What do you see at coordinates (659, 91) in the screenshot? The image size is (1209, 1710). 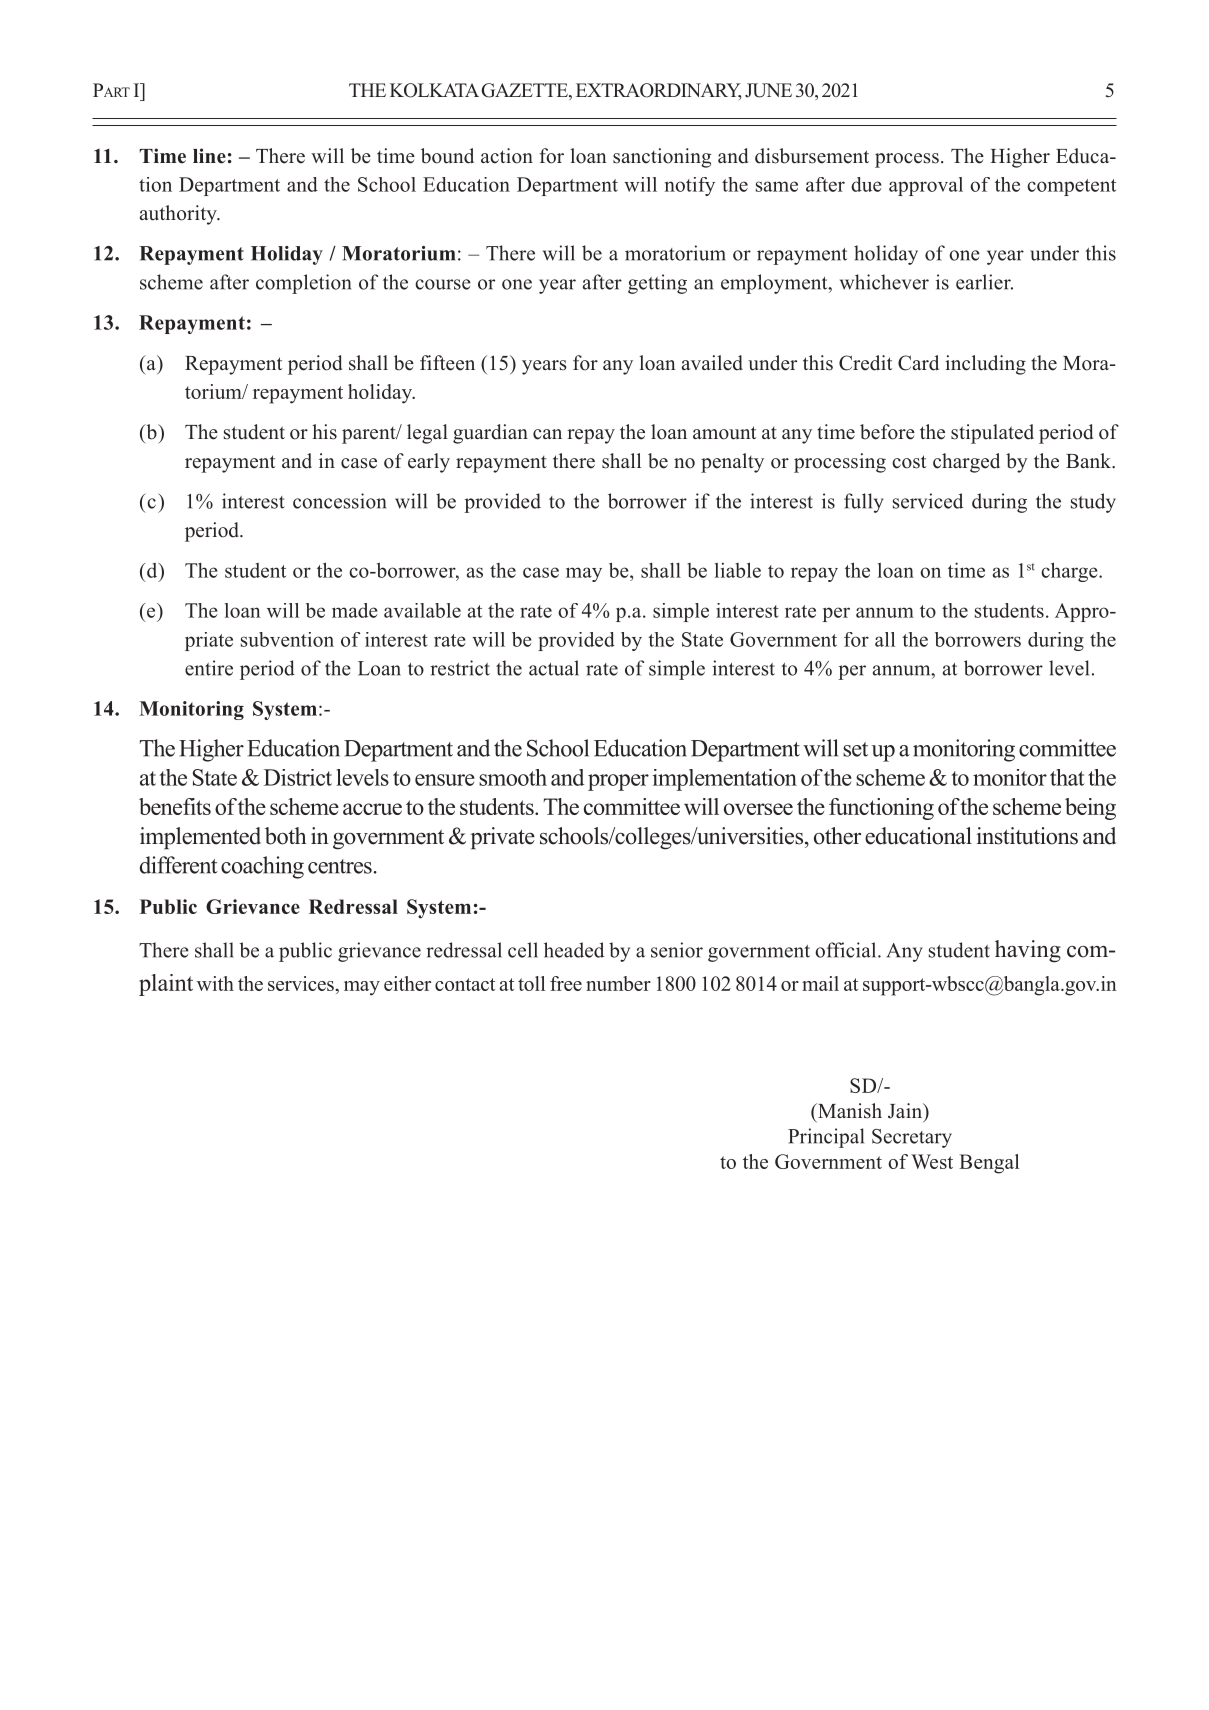 I see `EXTRAORDINARY` at bounding box center [659, 91].
